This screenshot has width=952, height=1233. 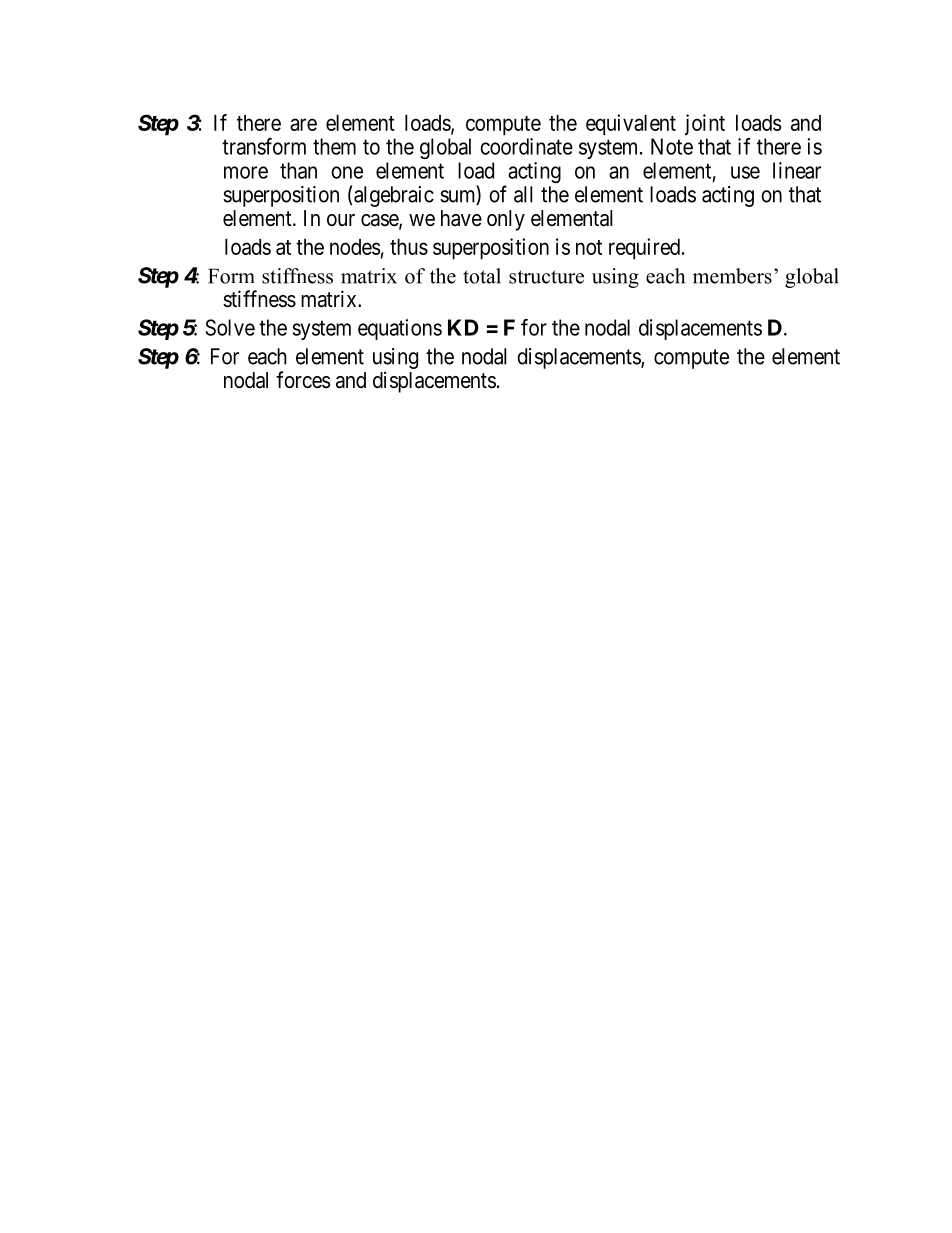 What do you see at coordinates (303, 380) in the screenshot?
I see `forces` at bounding box center [303, 380].
